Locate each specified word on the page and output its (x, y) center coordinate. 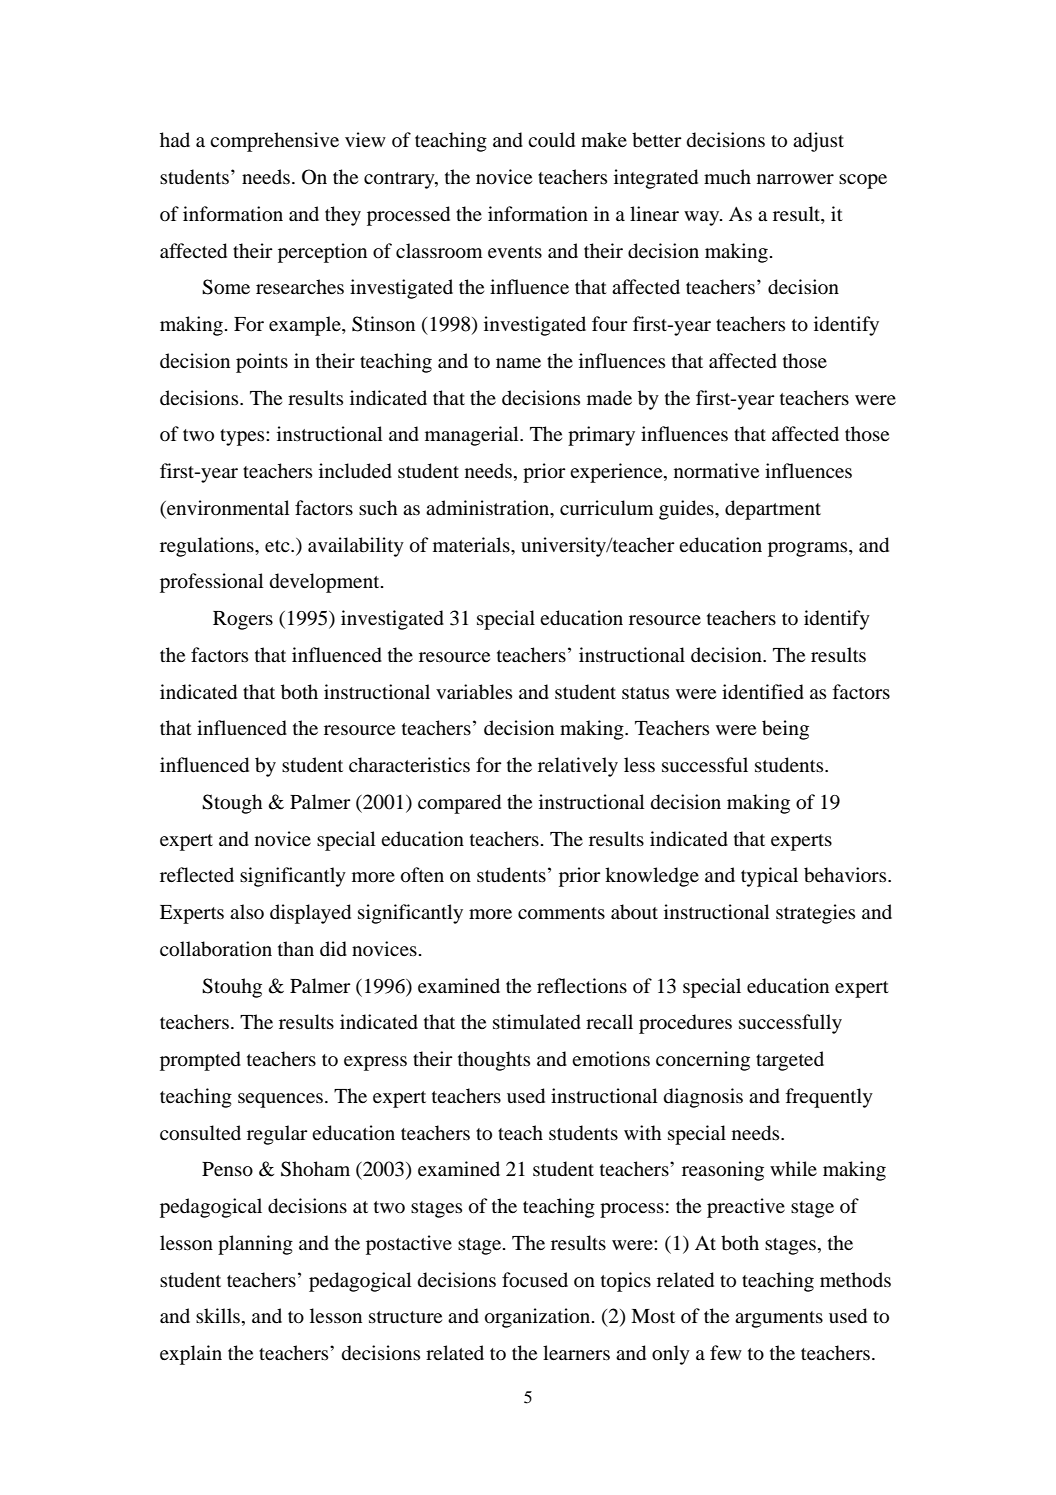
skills (219, 1317)
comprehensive (274, 142)
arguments (779, 1319)
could (551, 140)
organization (539, 1318)
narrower (795, 179)
